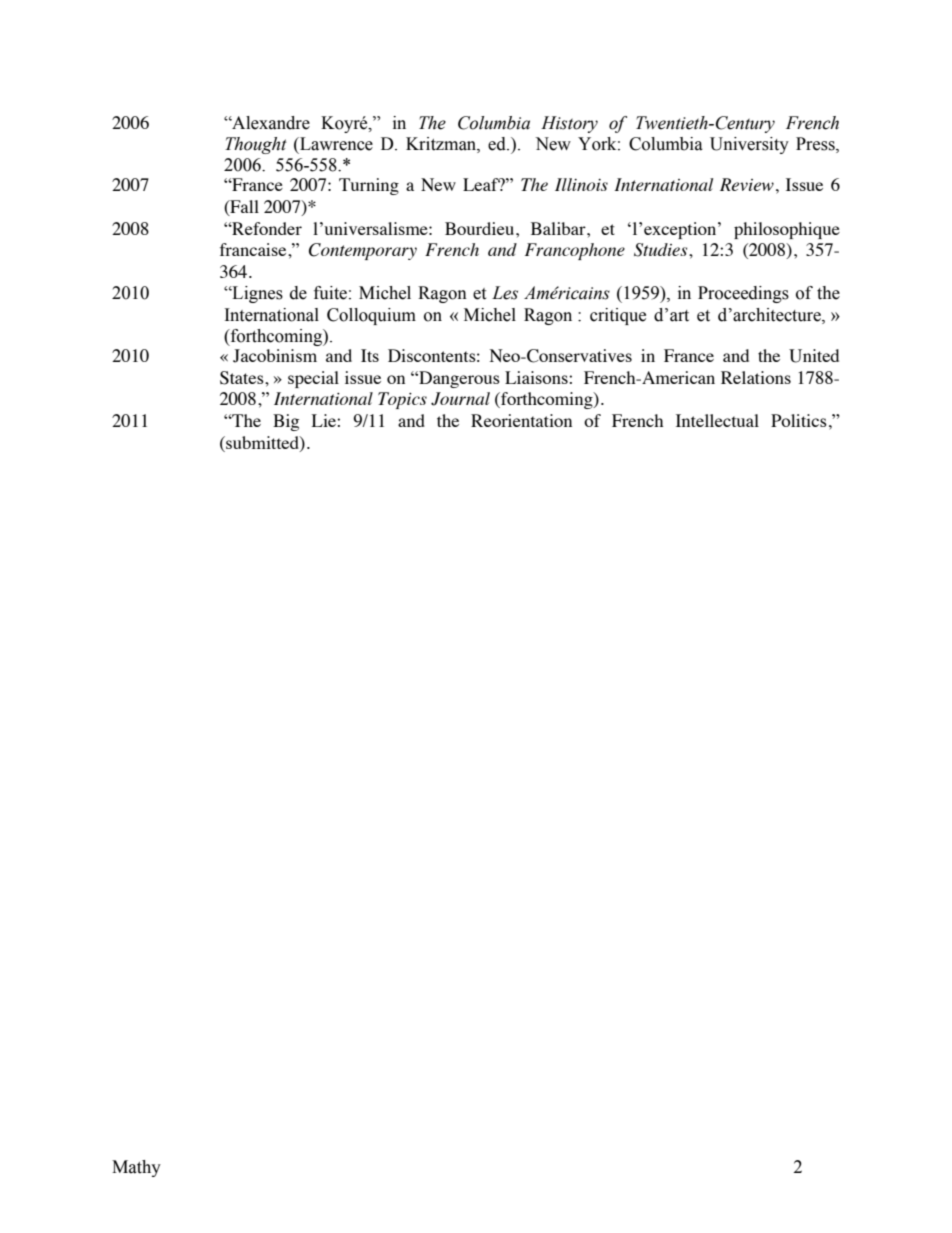 This screenshot has height=1233, width=952. Describe the element at coordinates (569, 124) in the screenshot. I see `History` at that location.
